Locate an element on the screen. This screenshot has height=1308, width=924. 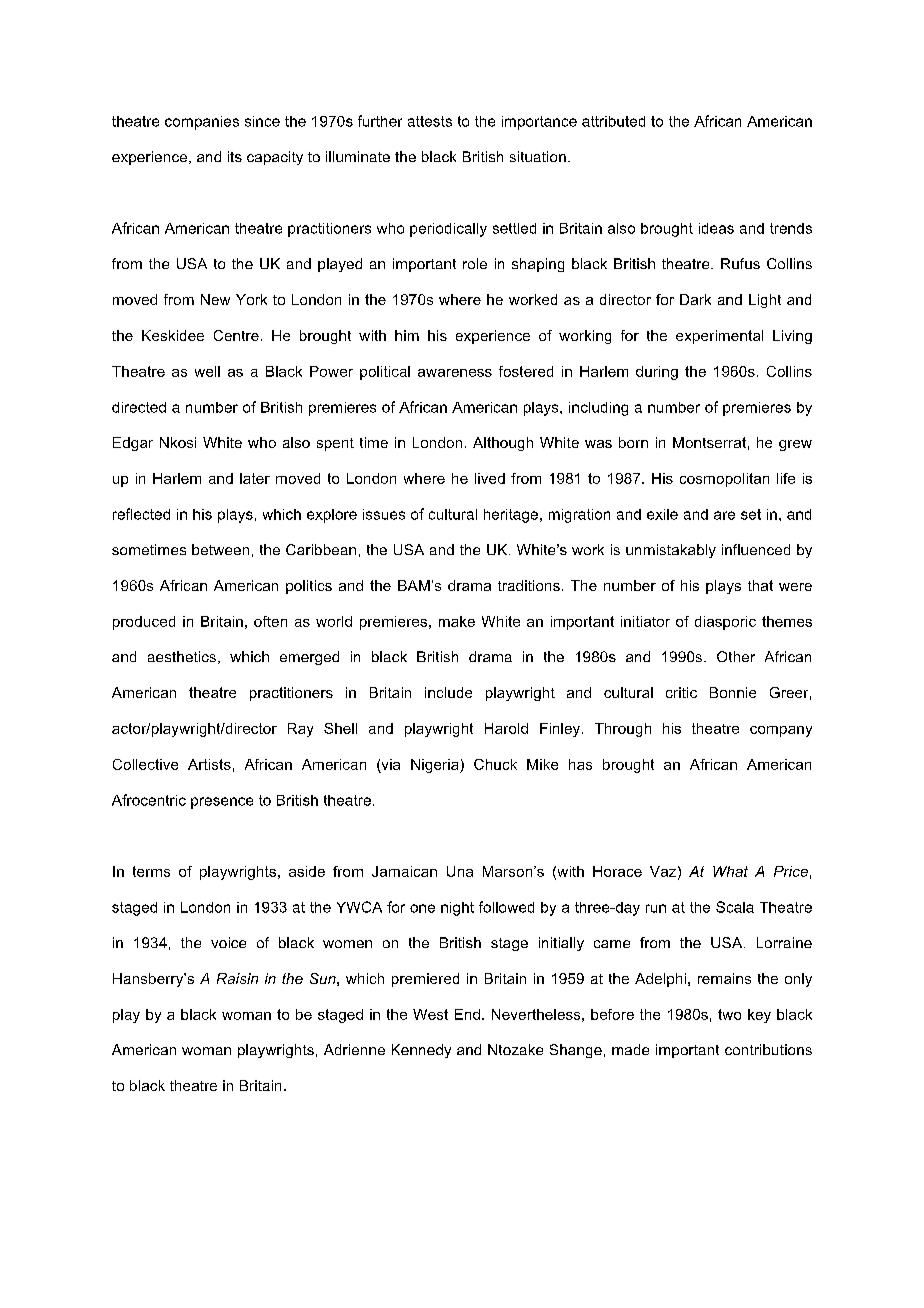
its is located at coordinates (235, 156).
